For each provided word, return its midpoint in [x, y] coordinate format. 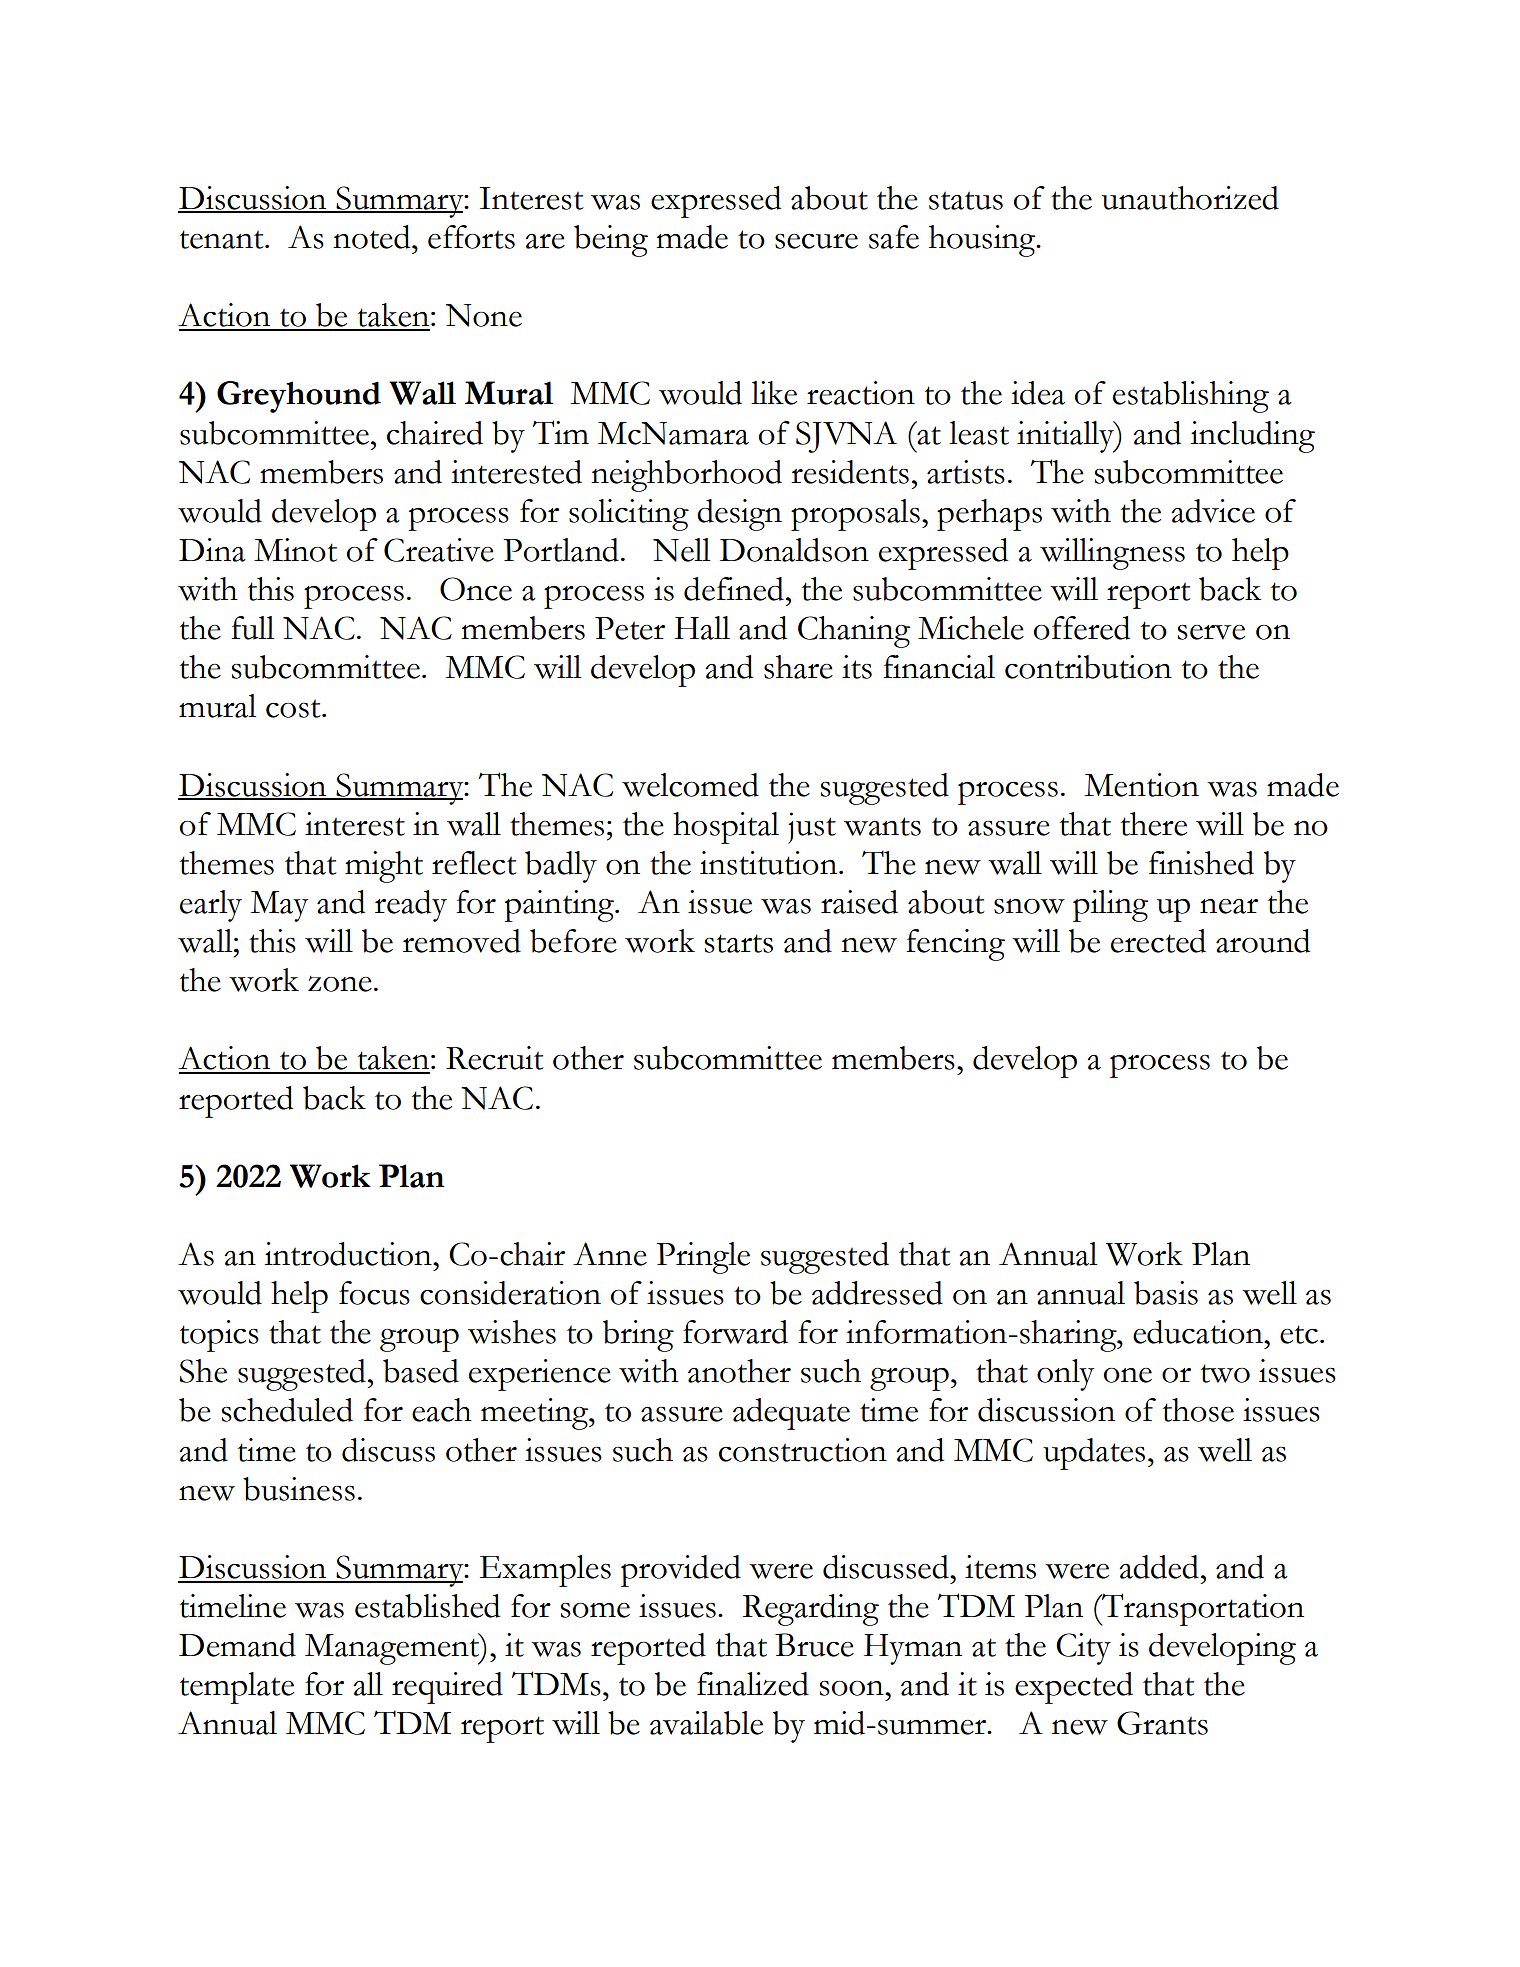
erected [1158, 941]
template [237, 1688]
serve [1211, 632]
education [1199, 1332]
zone [340, 984]
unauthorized [1190, 198]
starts [739, 943]
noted [373, 237]
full [252, 628]
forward [735, 1332]
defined [734, 589]
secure [816, 241]
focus [374, 1293]
